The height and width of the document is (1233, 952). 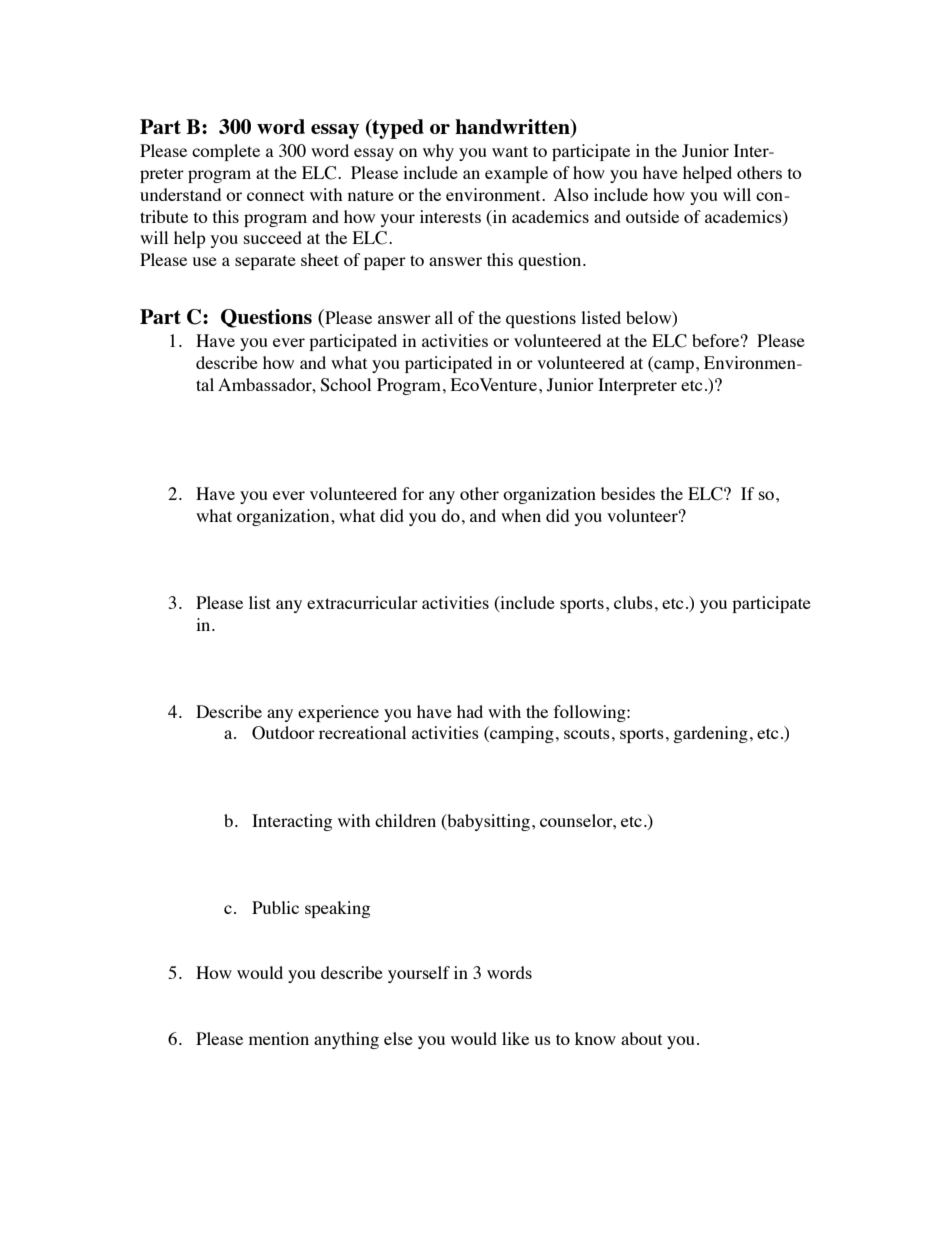 What do you see at coordinates (652, 216) in the document?
I see `outside` at bounding box center [652, 216].
